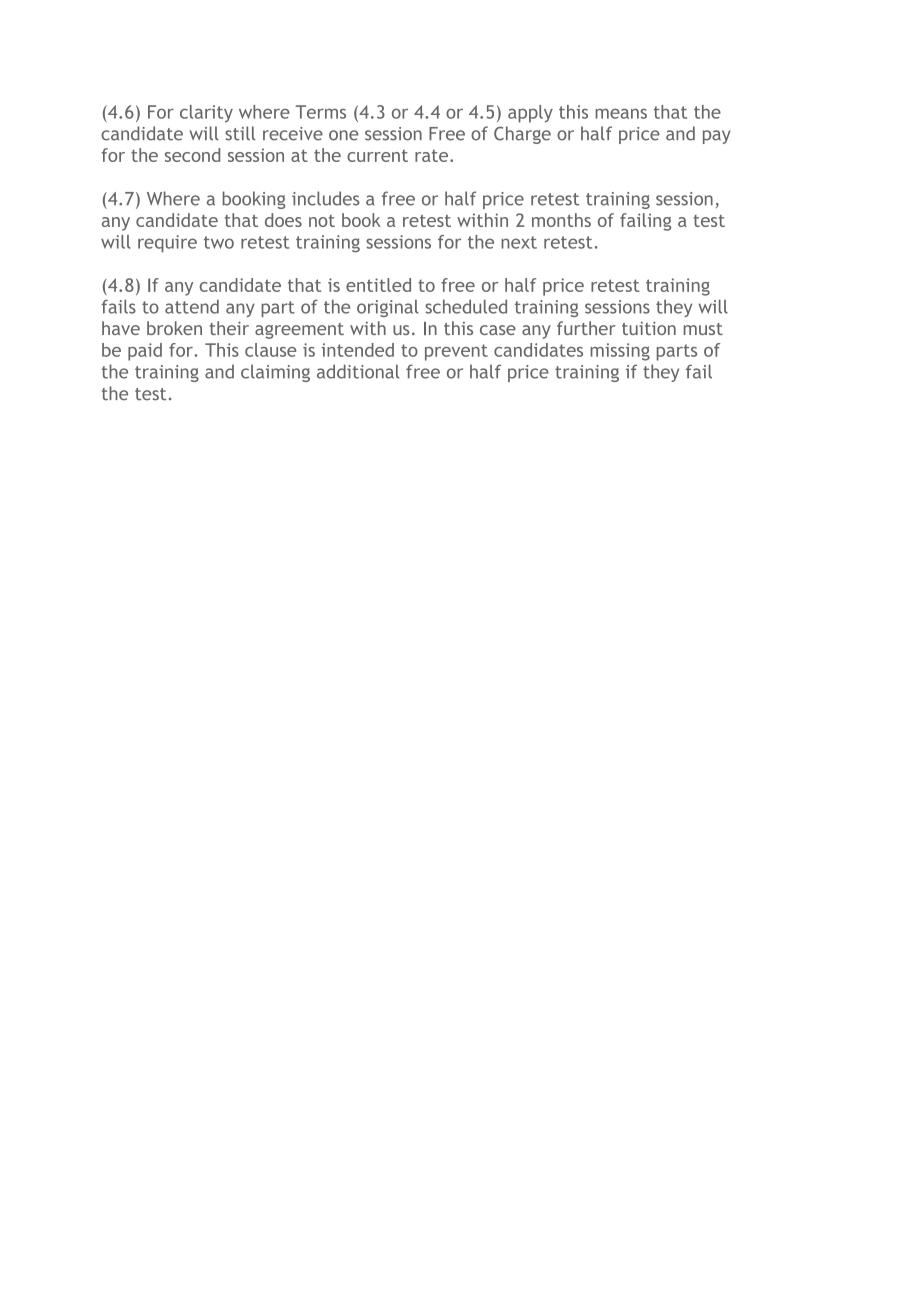  I want to click on means, so click(621, 113).
